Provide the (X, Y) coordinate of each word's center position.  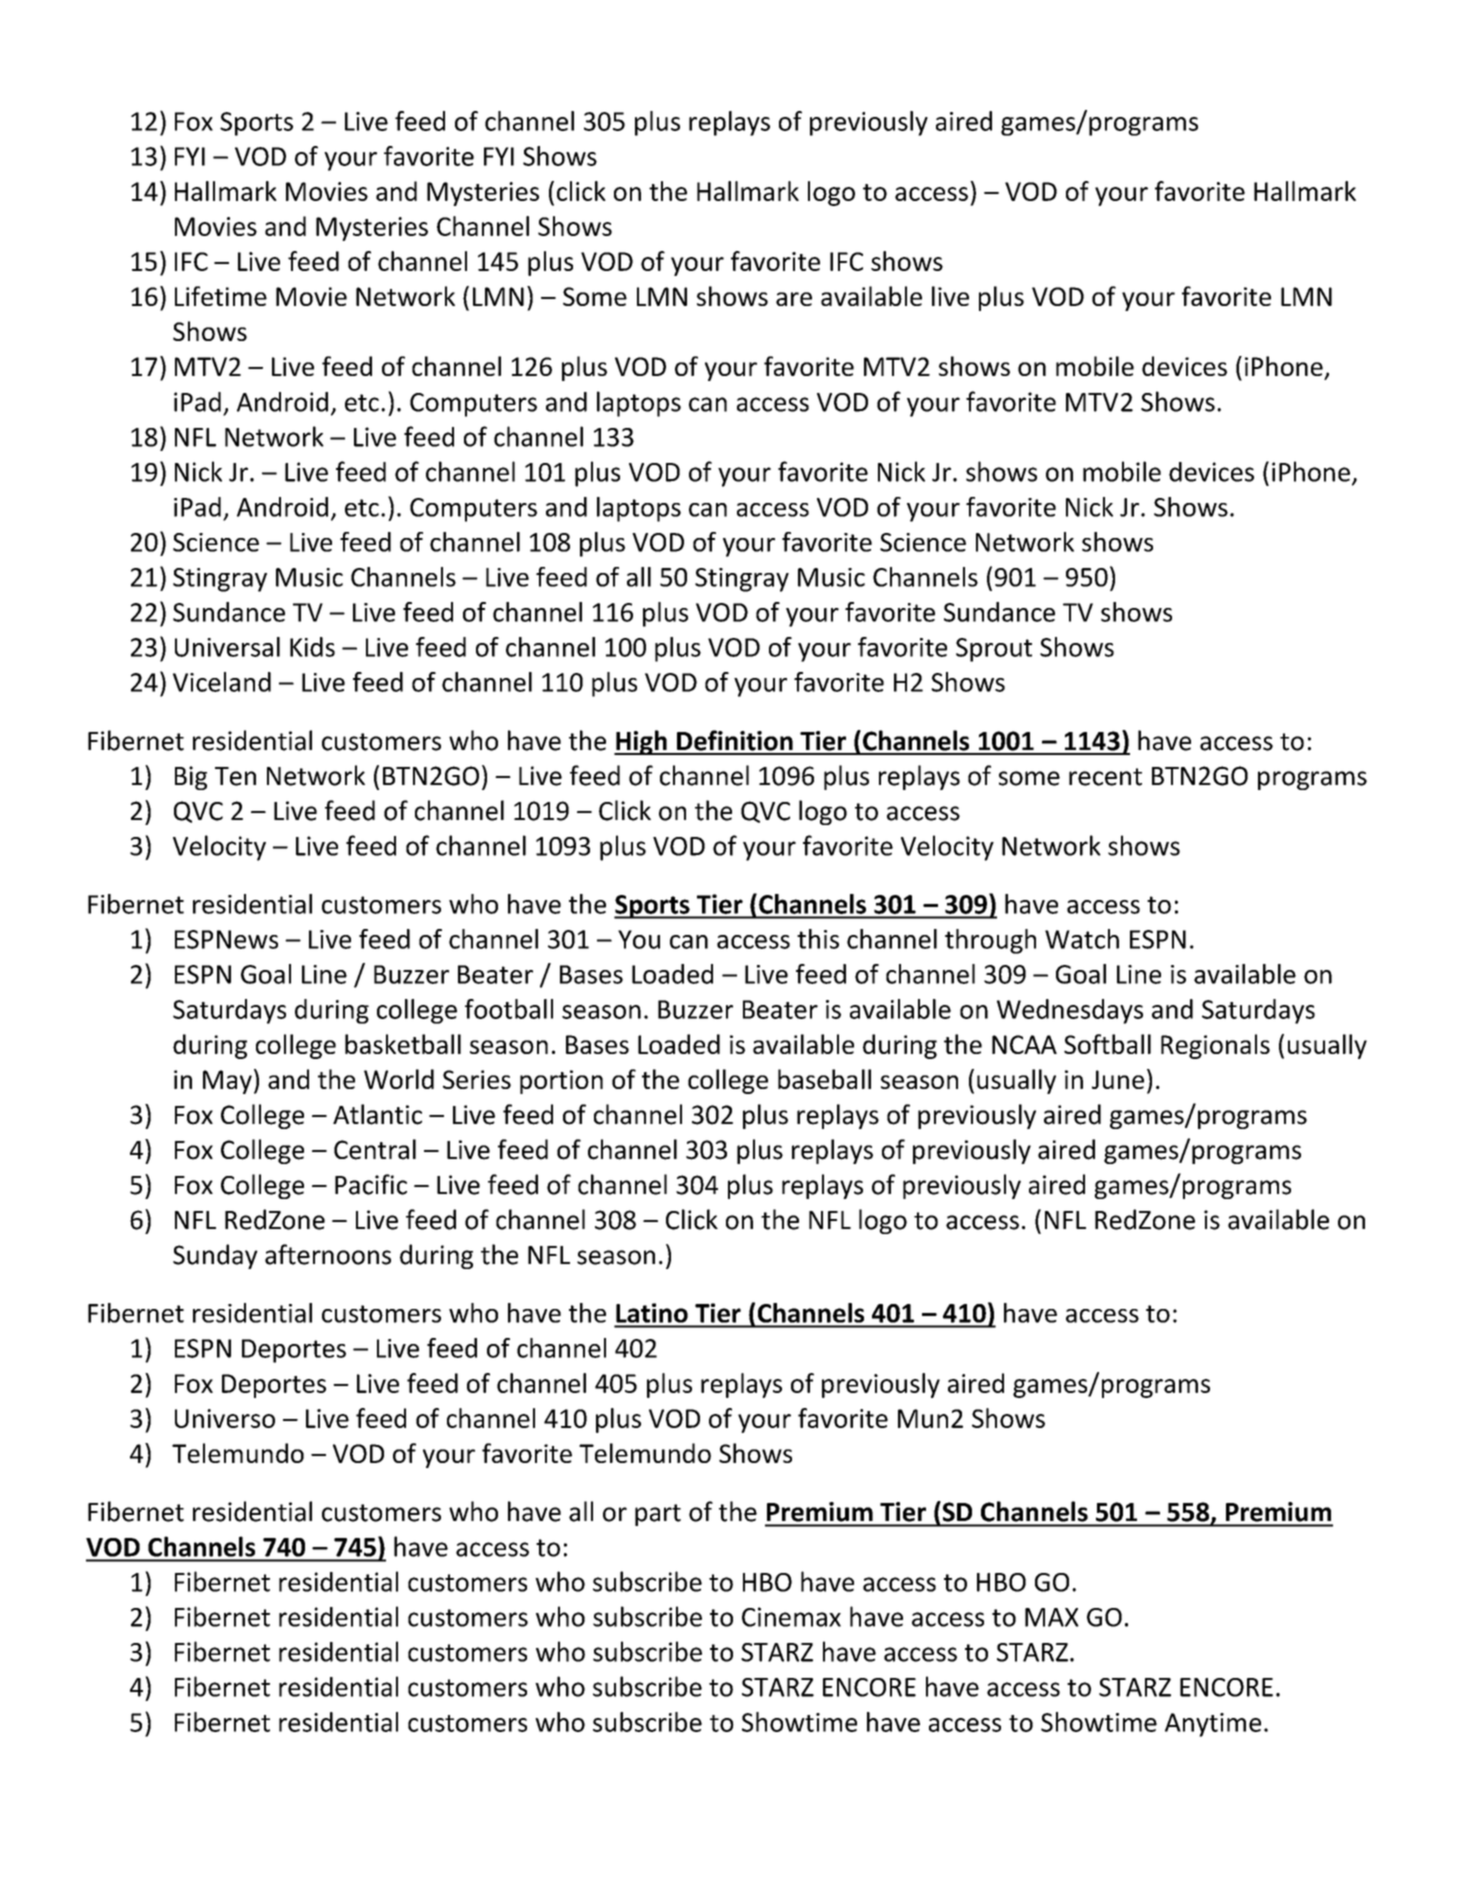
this (818, 939)
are (794, 299)
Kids (312, 647)
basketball (403, 1044)
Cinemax (791, 1617)
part (658, 1515)
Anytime (1213, 1725)
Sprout (994, 650)
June (1118, 1079)
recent (1105, 777)
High (641, 742)
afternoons (328, 1254)
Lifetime (221, 296)
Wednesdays (1070, 1011)
